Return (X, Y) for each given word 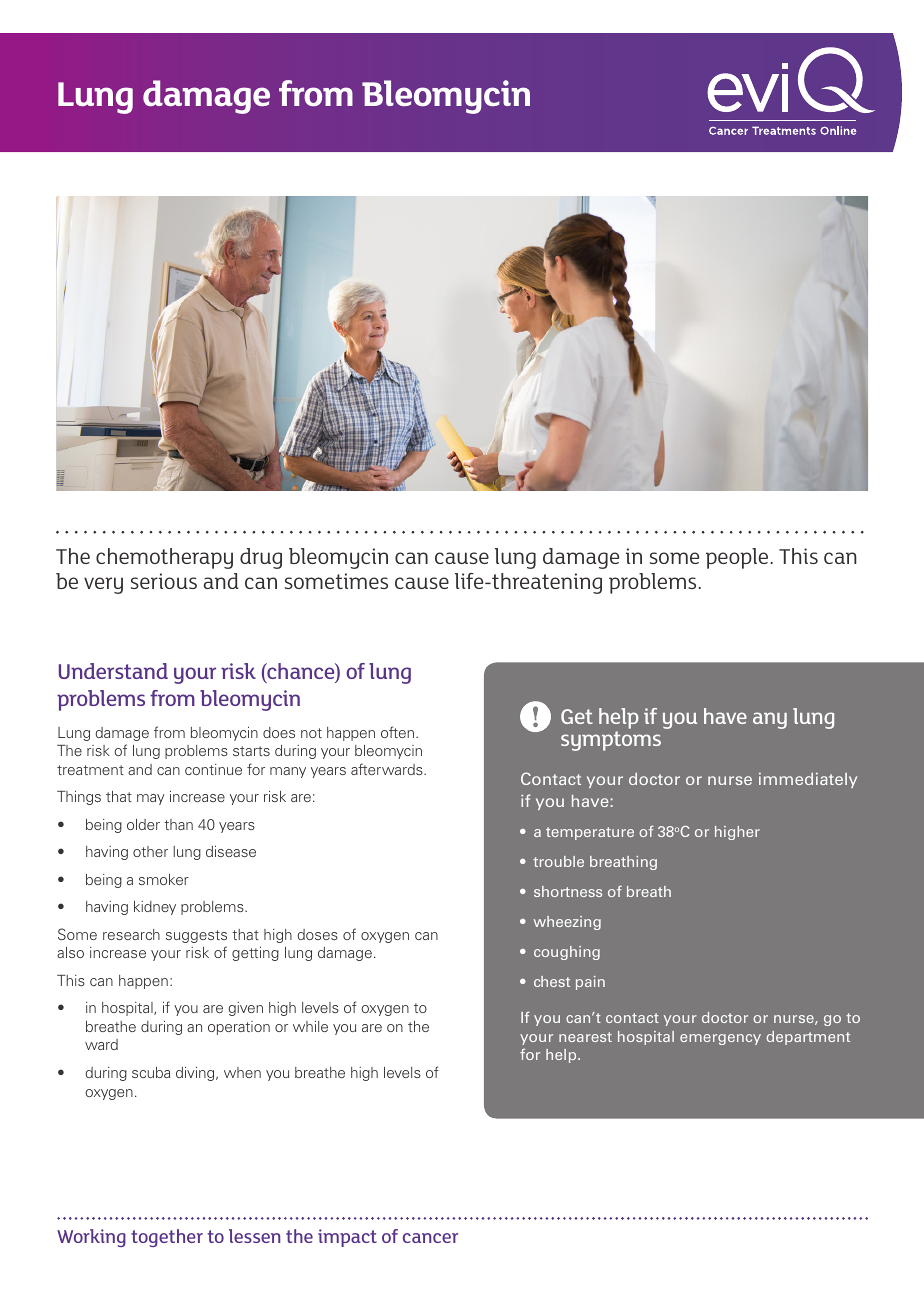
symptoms (611, 741)
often (397, 732)
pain (590, 983)
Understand (113, 671)
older (143, 824)
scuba (151, 1072)
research (131, 934)
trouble (558, 861)
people (738, 558)
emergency (720, 1039)
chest (552, 981)
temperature (590, 833)
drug (261, 558)
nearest (585, 1037)
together (167, 1238)
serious (164, 581)
